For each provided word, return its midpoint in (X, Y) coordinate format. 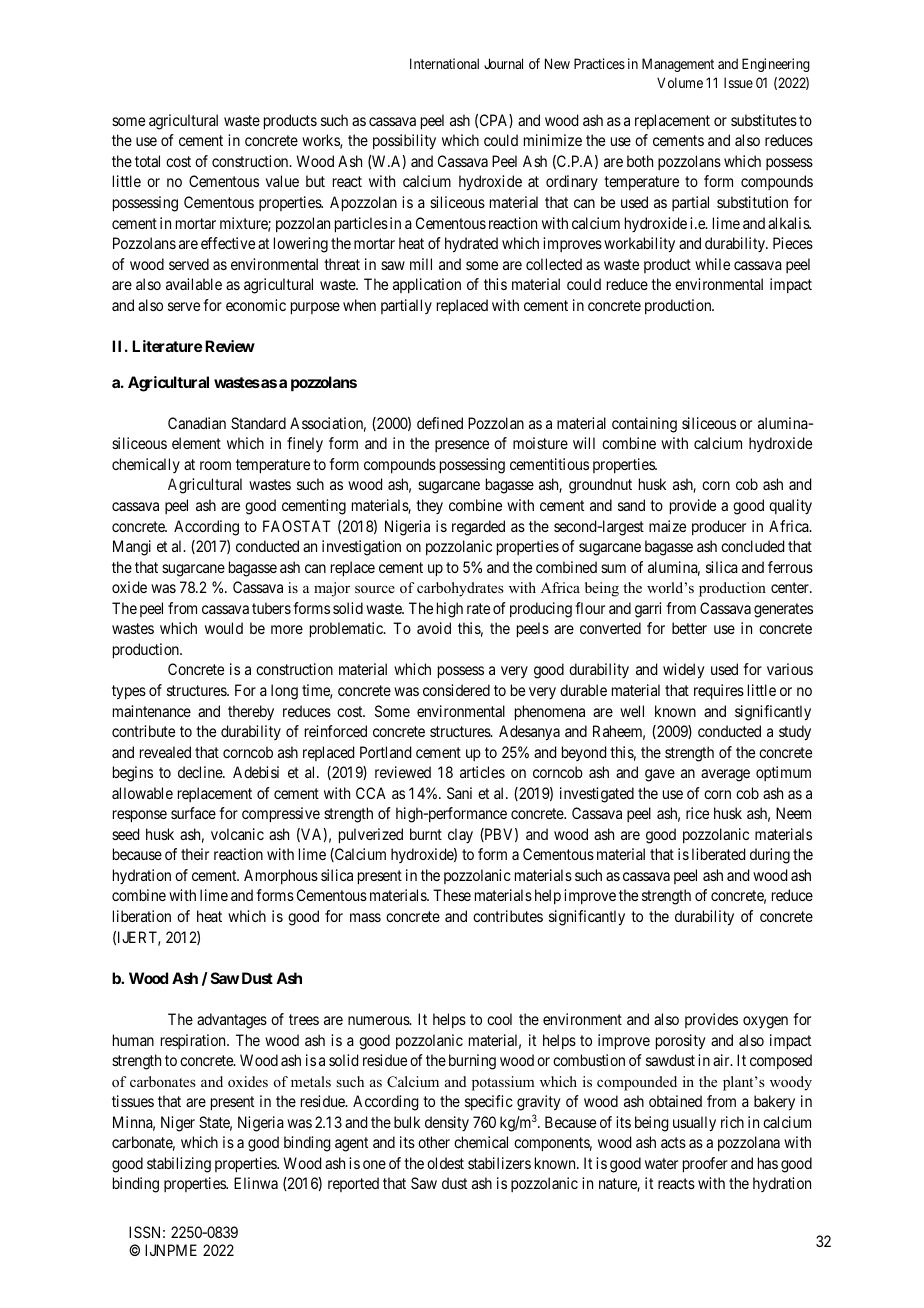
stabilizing (179, 1165)
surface (193, 813)
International (444, 63)
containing (644, 425)
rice (697, 813)
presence (462, 446)
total (147, 161)
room (215, 465)
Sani (459, 793)
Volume (680, 82)
